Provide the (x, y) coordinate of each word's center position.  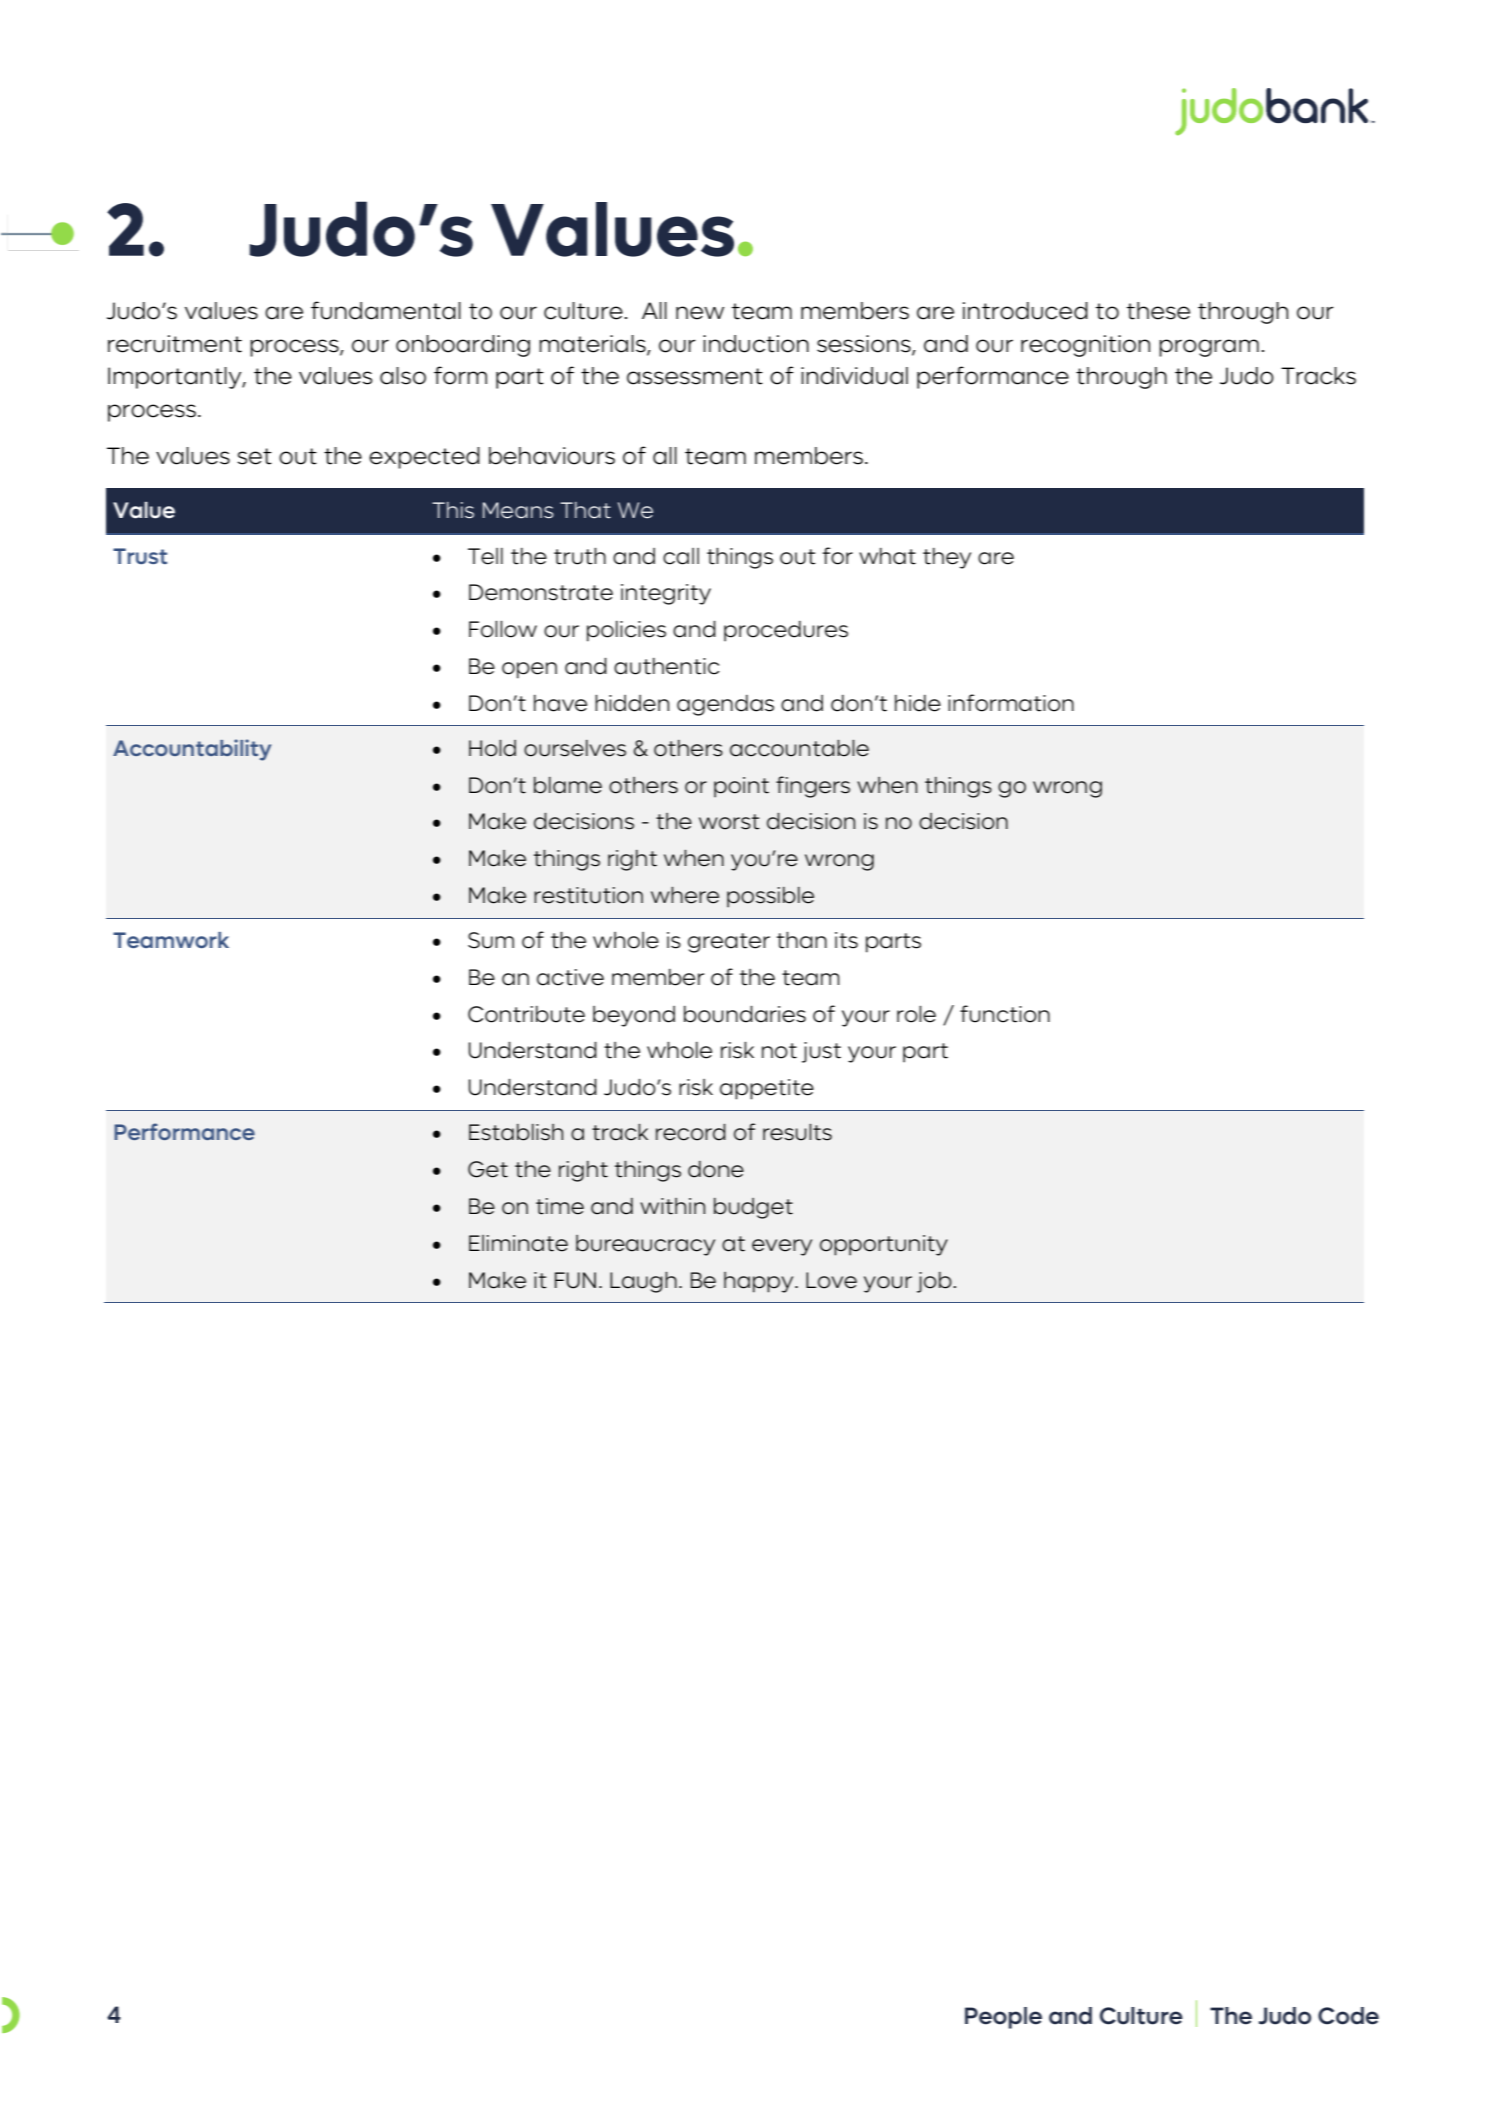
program (1209, 348)
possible (770, 897)
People (1003, 2018)
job (935, 1282)
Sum (491, 940)
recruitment (175, 344)
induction (756, 344)
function (1005, 1014)
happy (760, 1282)
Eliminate (518, 1243)
